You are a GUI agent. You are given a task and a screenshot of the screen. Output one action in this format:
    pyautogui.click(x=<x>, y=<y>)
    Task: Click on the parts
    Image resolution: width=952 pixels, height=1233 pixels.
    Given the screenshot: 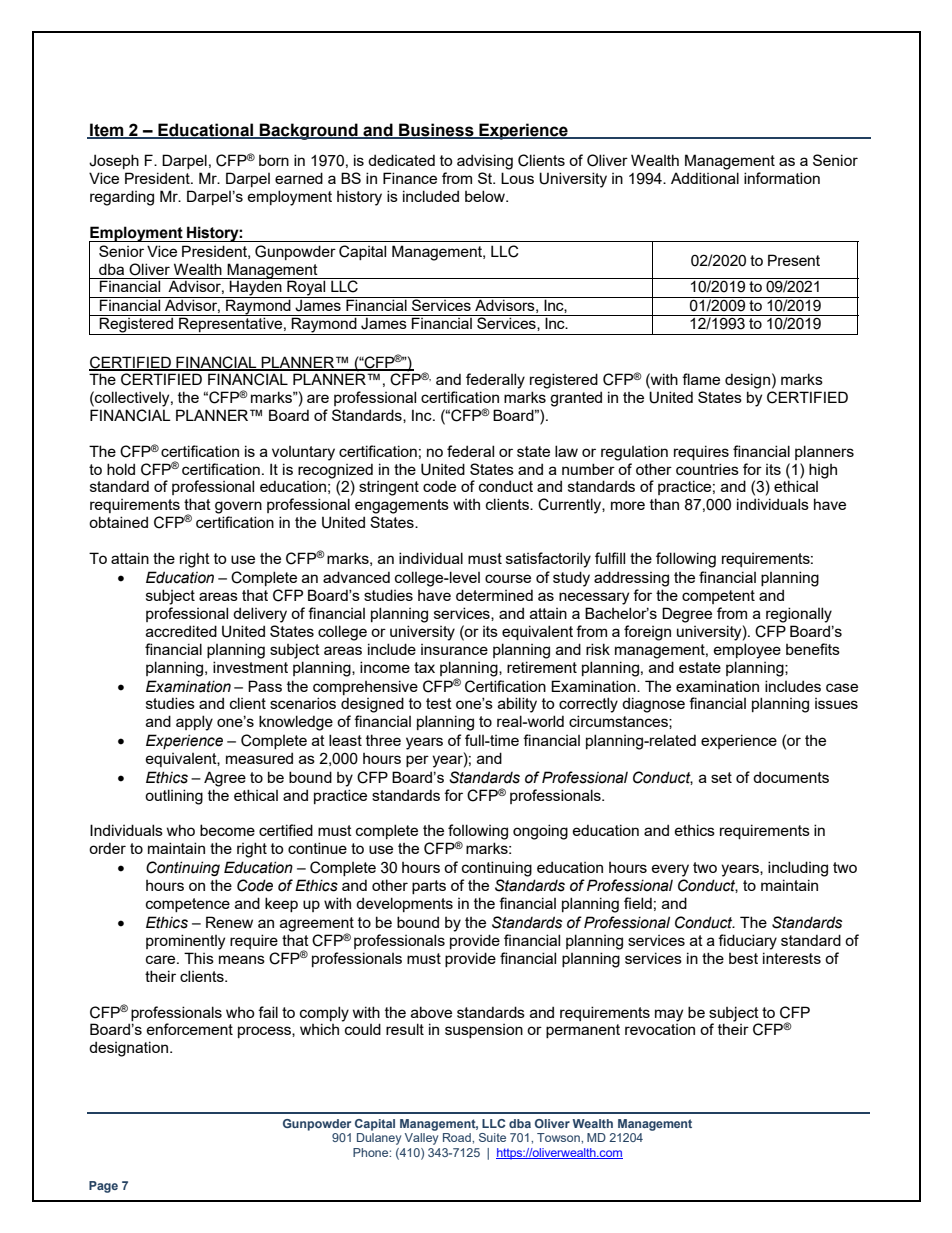 What is the action you would take?
    pyautogui.click(x=429, y=887)
